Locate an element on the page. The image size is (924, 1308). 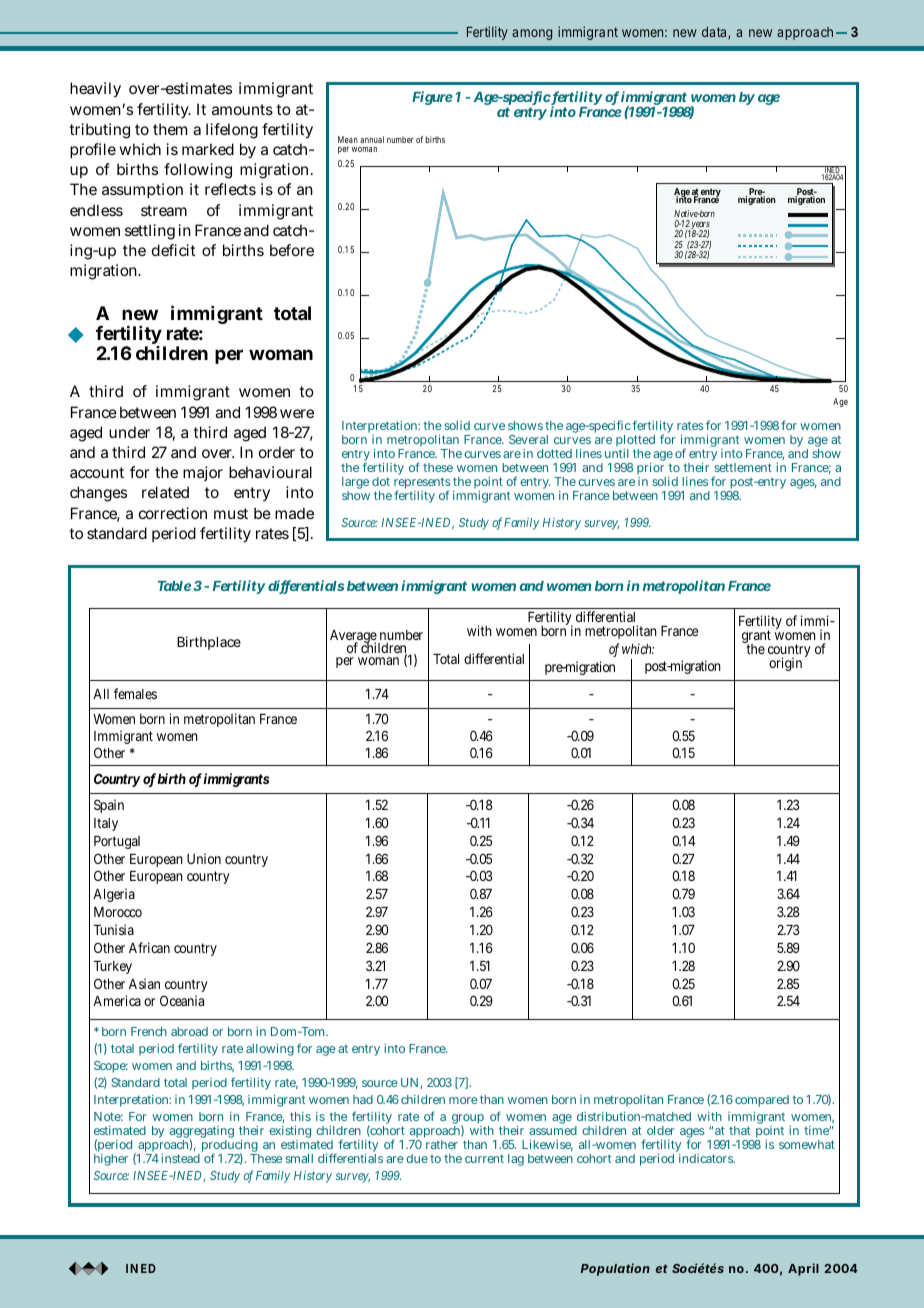
females is located at coordinates (135, 693).
